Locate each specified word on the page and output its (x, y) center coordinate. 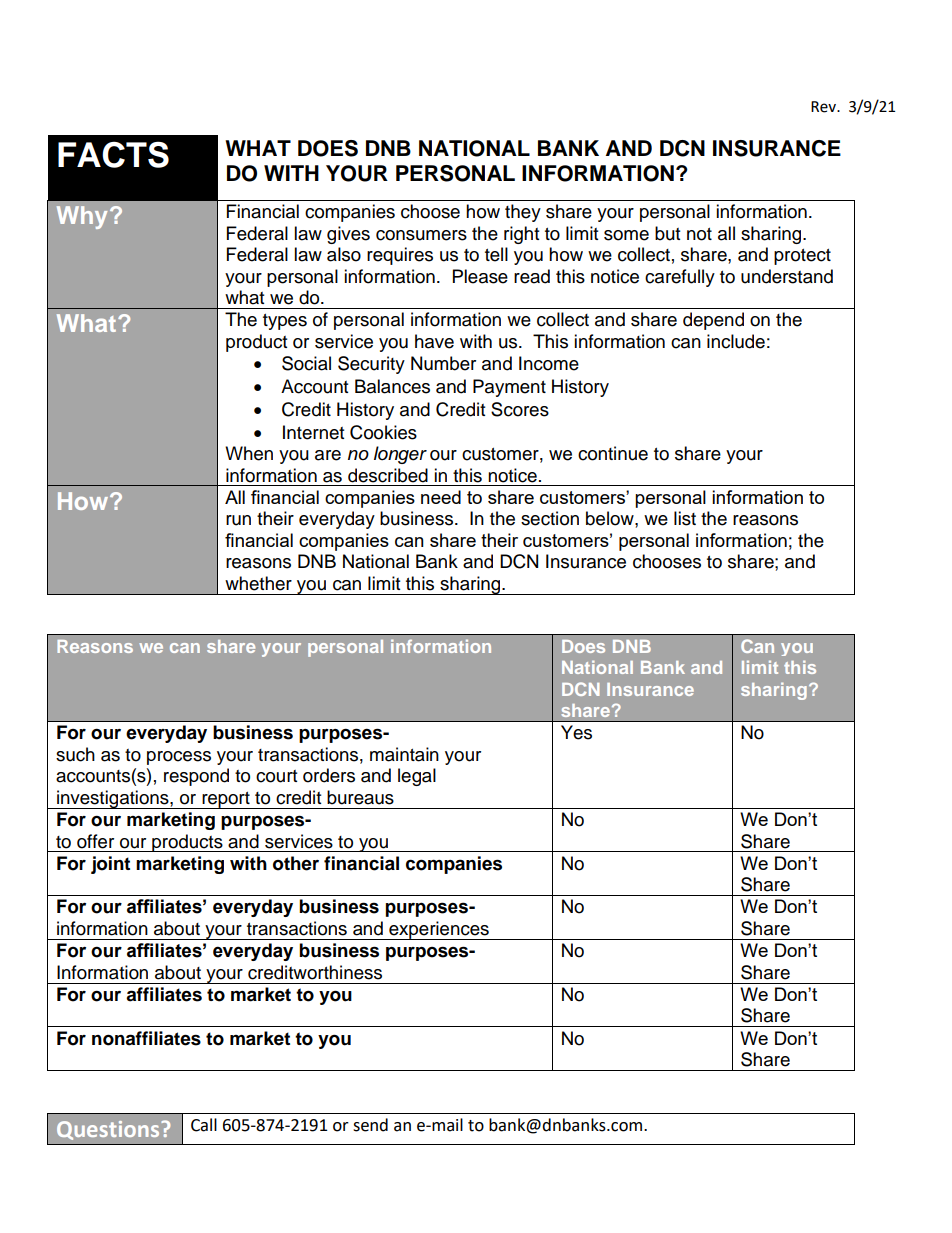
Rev (824, 107)
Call (204, 1125)
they (523, 213)
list (685, 518)
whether (258, 583)
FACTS (113, 154)
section (550, 518)
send (370, 1125)
